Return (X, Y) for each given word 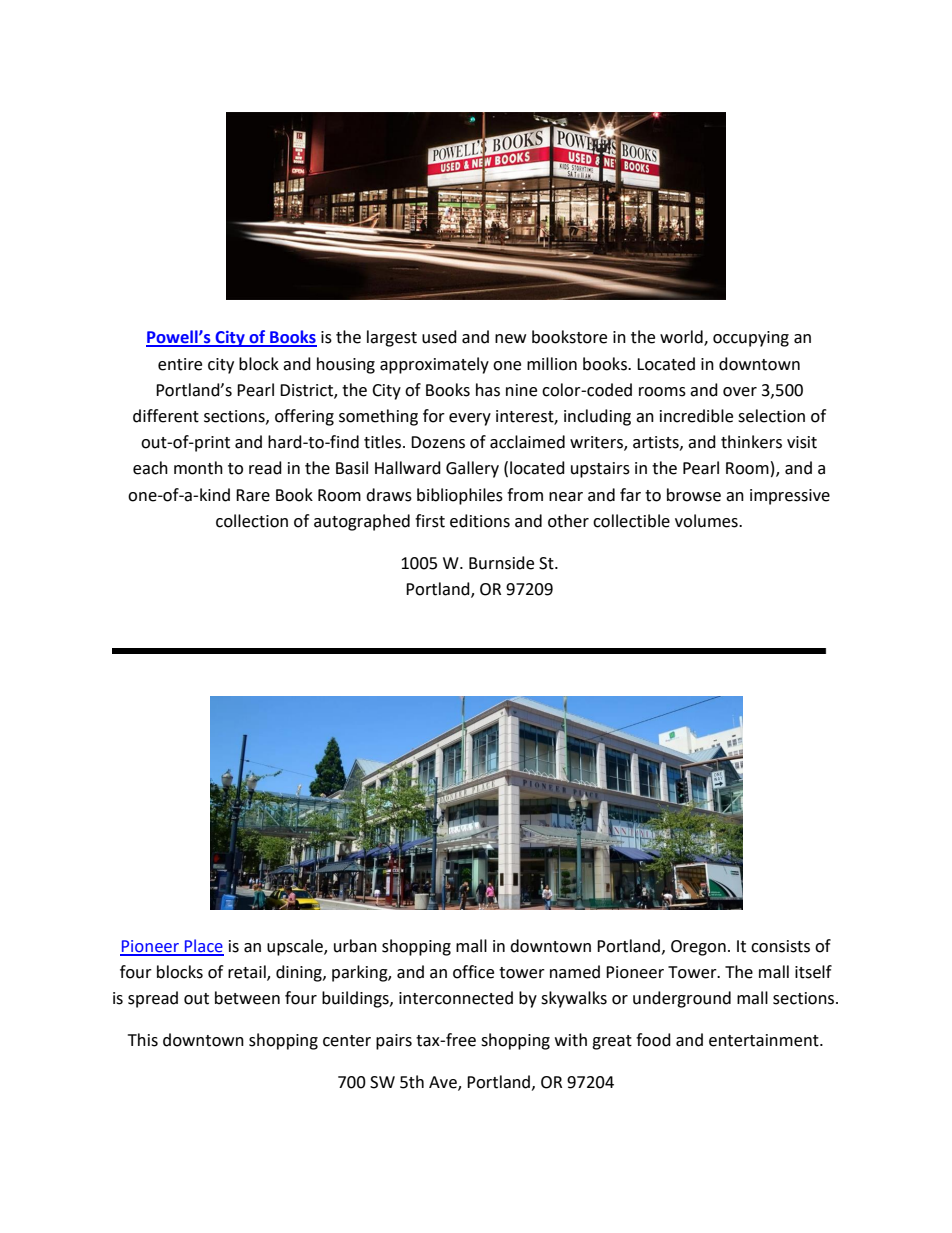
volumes (707, 521)
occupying (751, 339)
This (143, 1040)
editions (480, 521)
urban (355, 946)
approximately (434, 365)
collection (252, 521)
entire (180, 364)
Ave (444, 1083)
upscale (296, 947)
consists (780, 946)
